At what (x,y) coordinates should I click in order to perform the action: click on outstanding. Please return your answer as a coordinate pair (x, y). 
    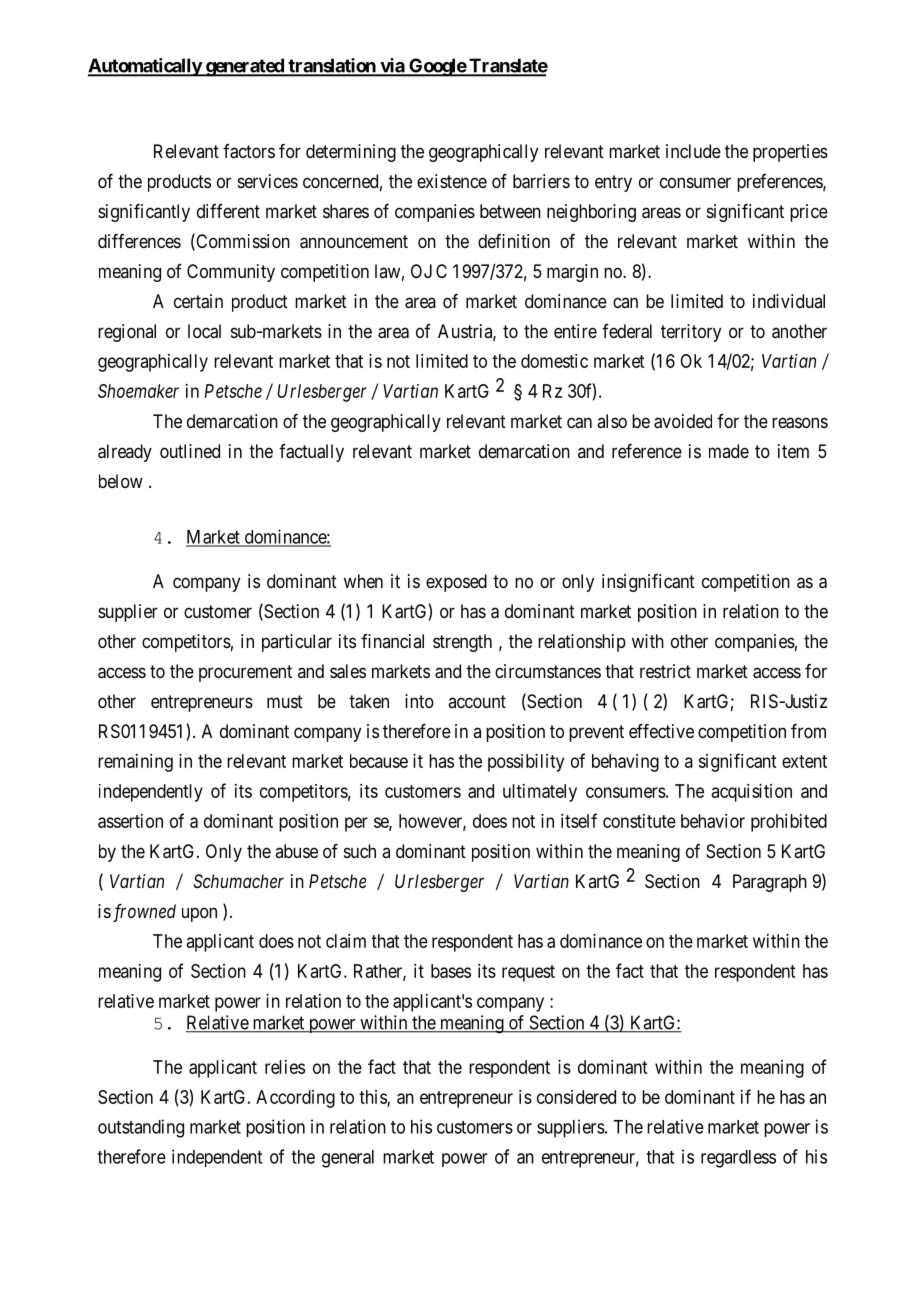
    Looking at the image, I should click on (141, 1128).
